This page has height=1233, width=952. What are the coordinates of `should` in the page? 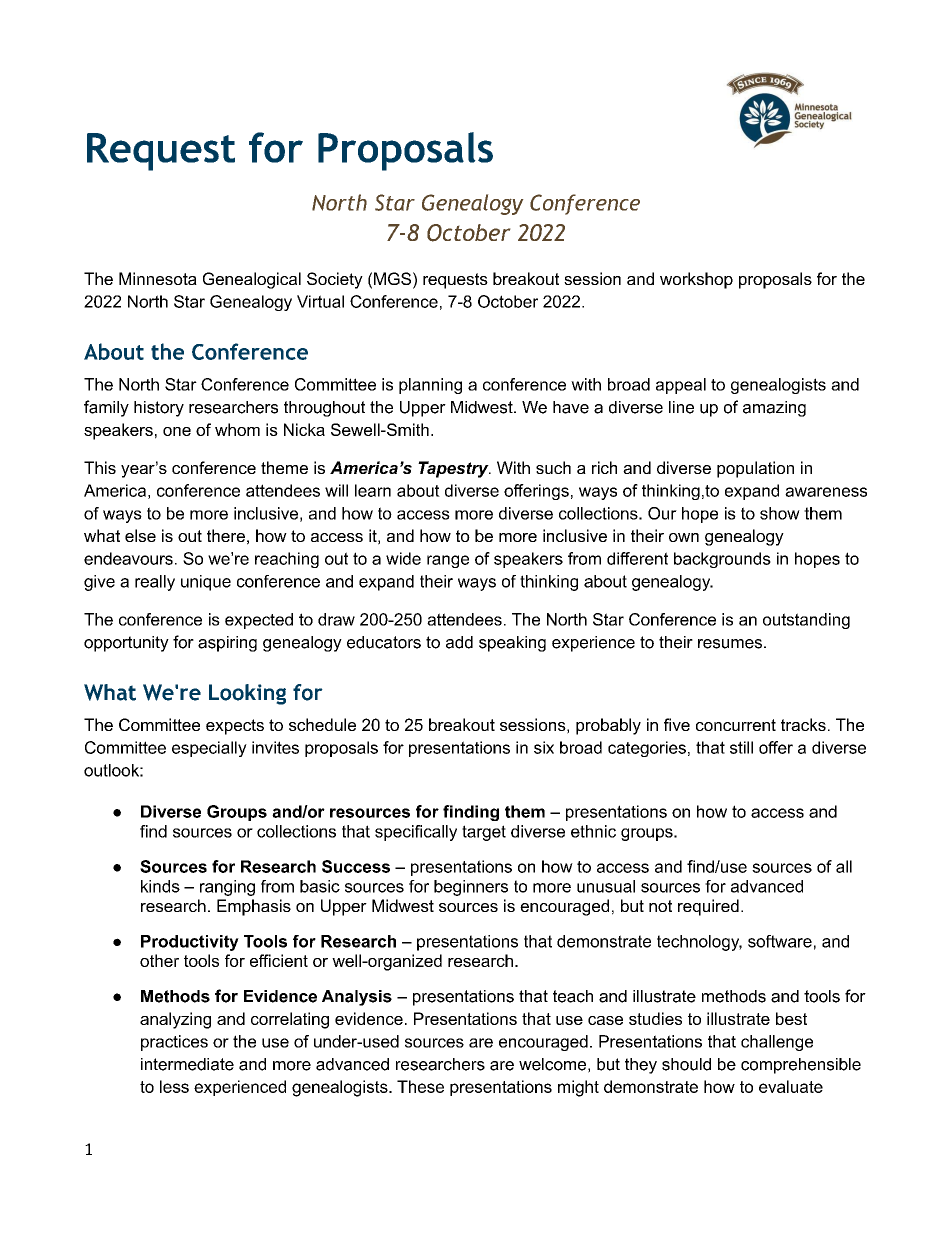 It's located at (686, 1064).
